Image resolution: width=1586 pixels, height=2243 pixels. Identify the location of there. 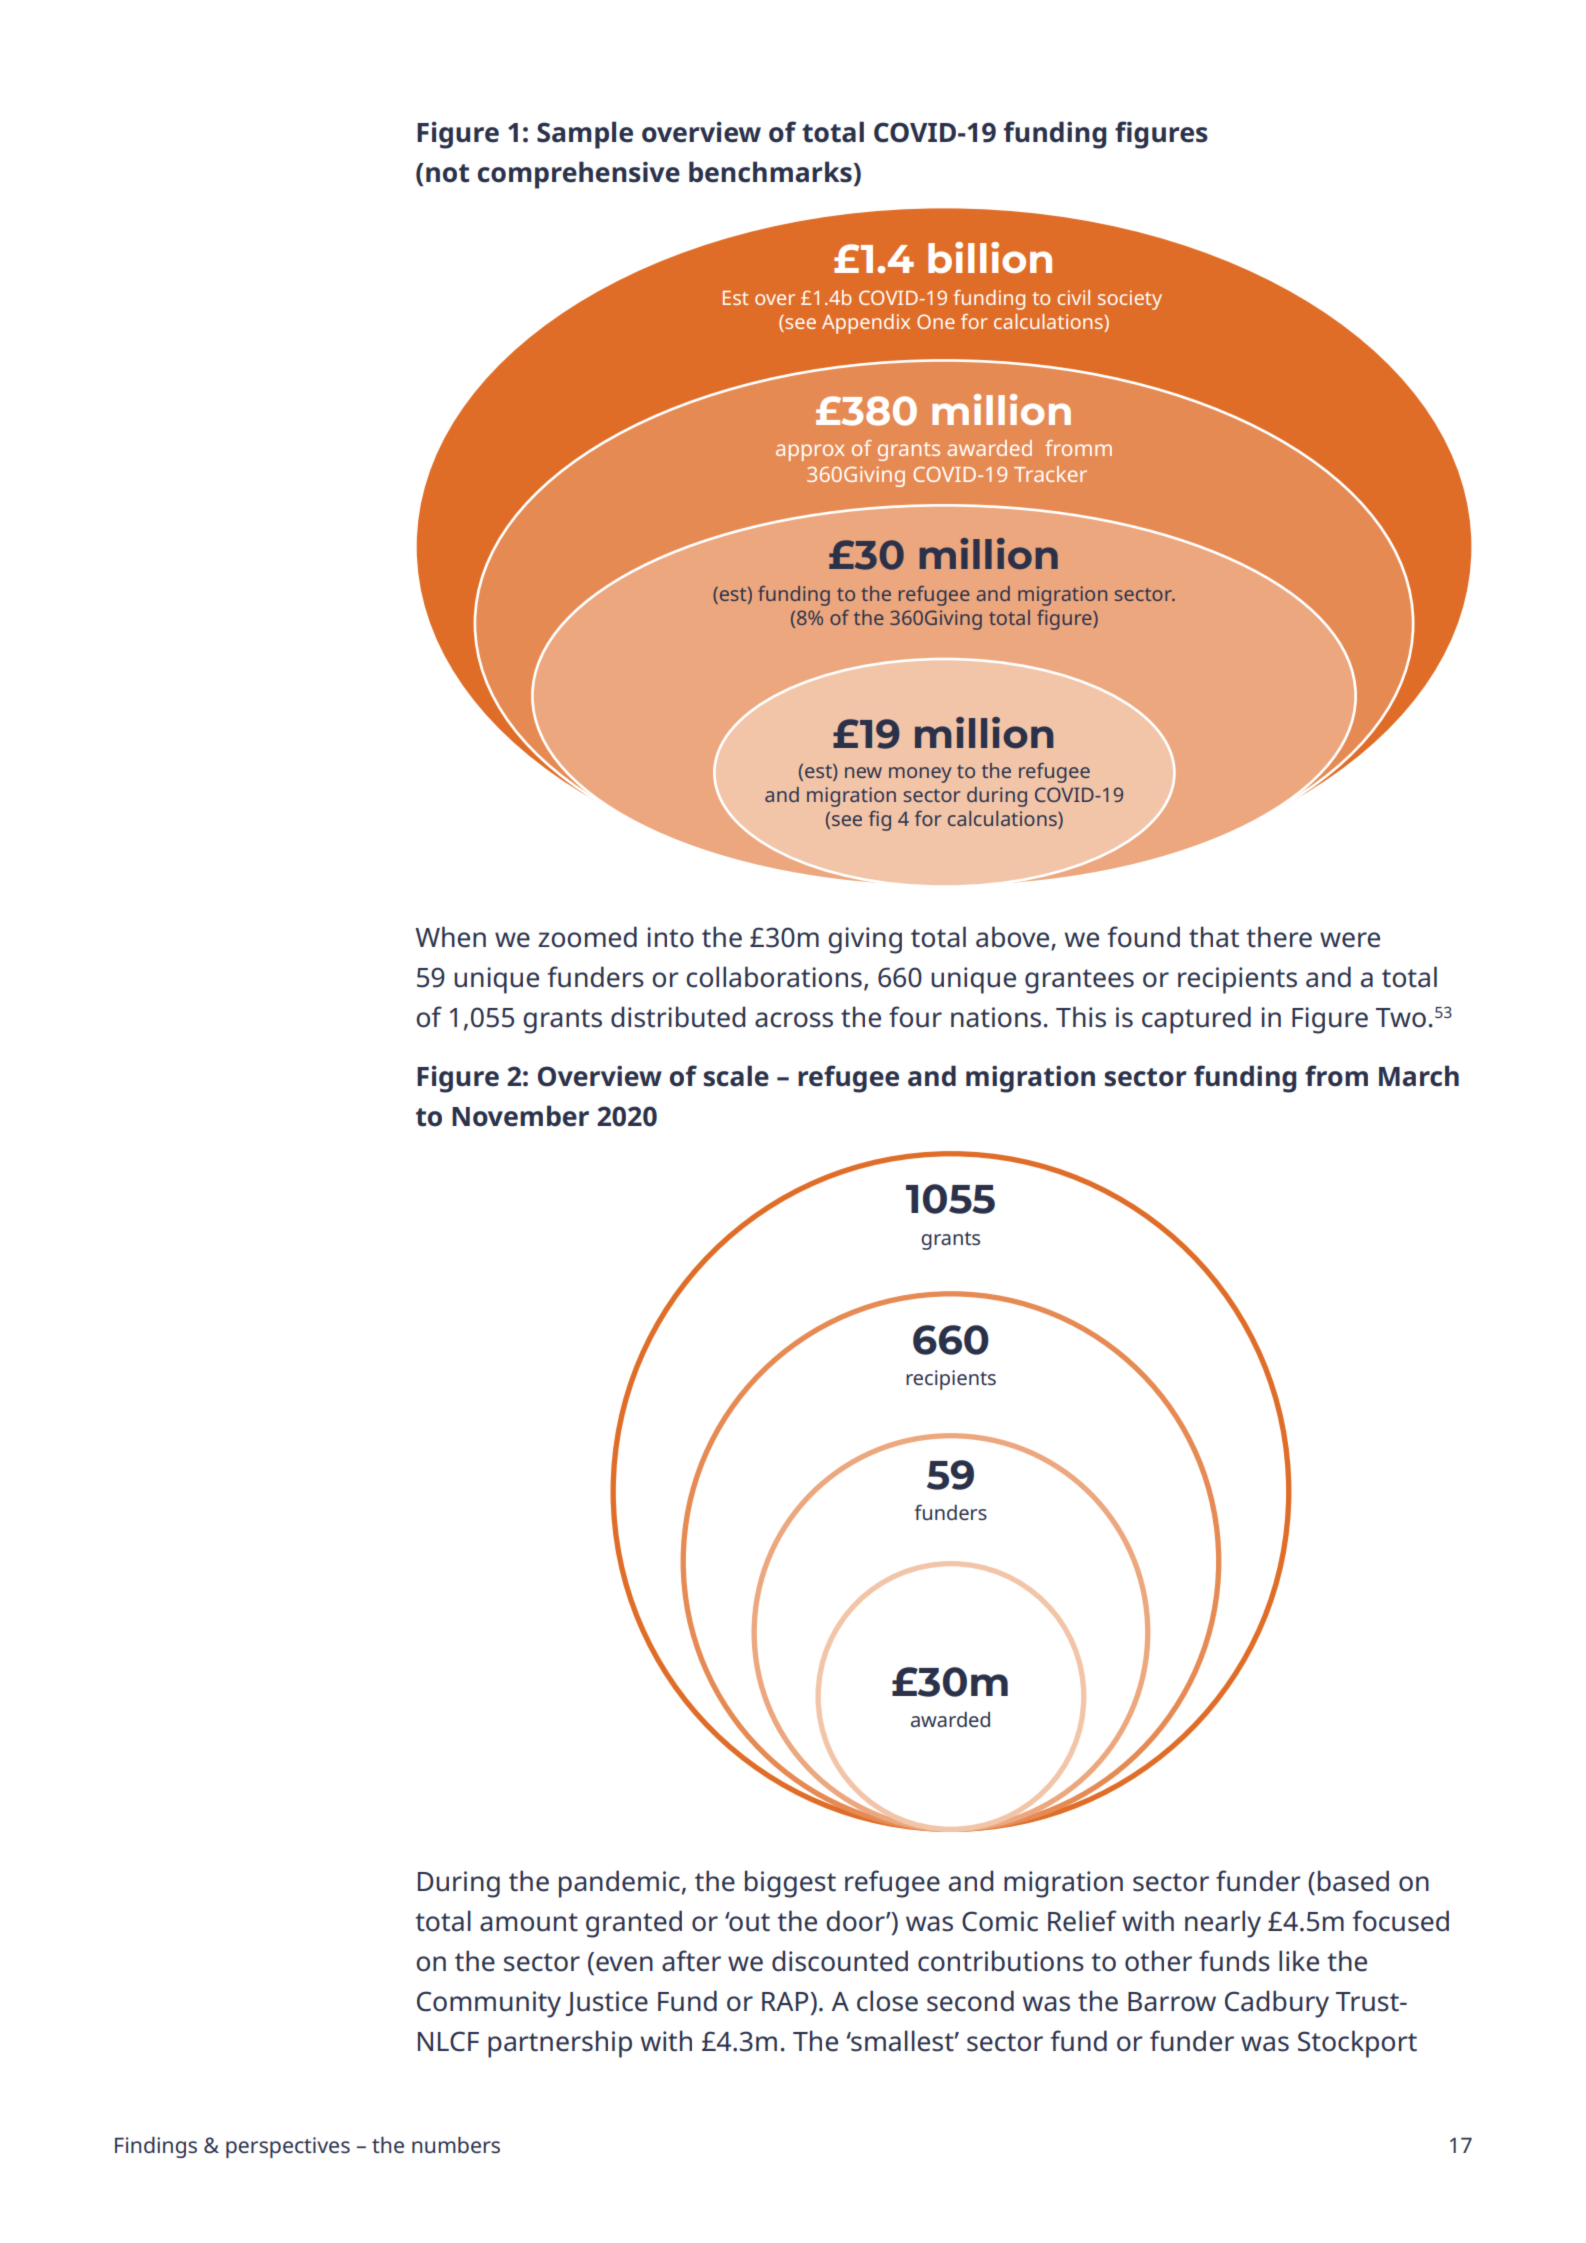
(1279, 937).
